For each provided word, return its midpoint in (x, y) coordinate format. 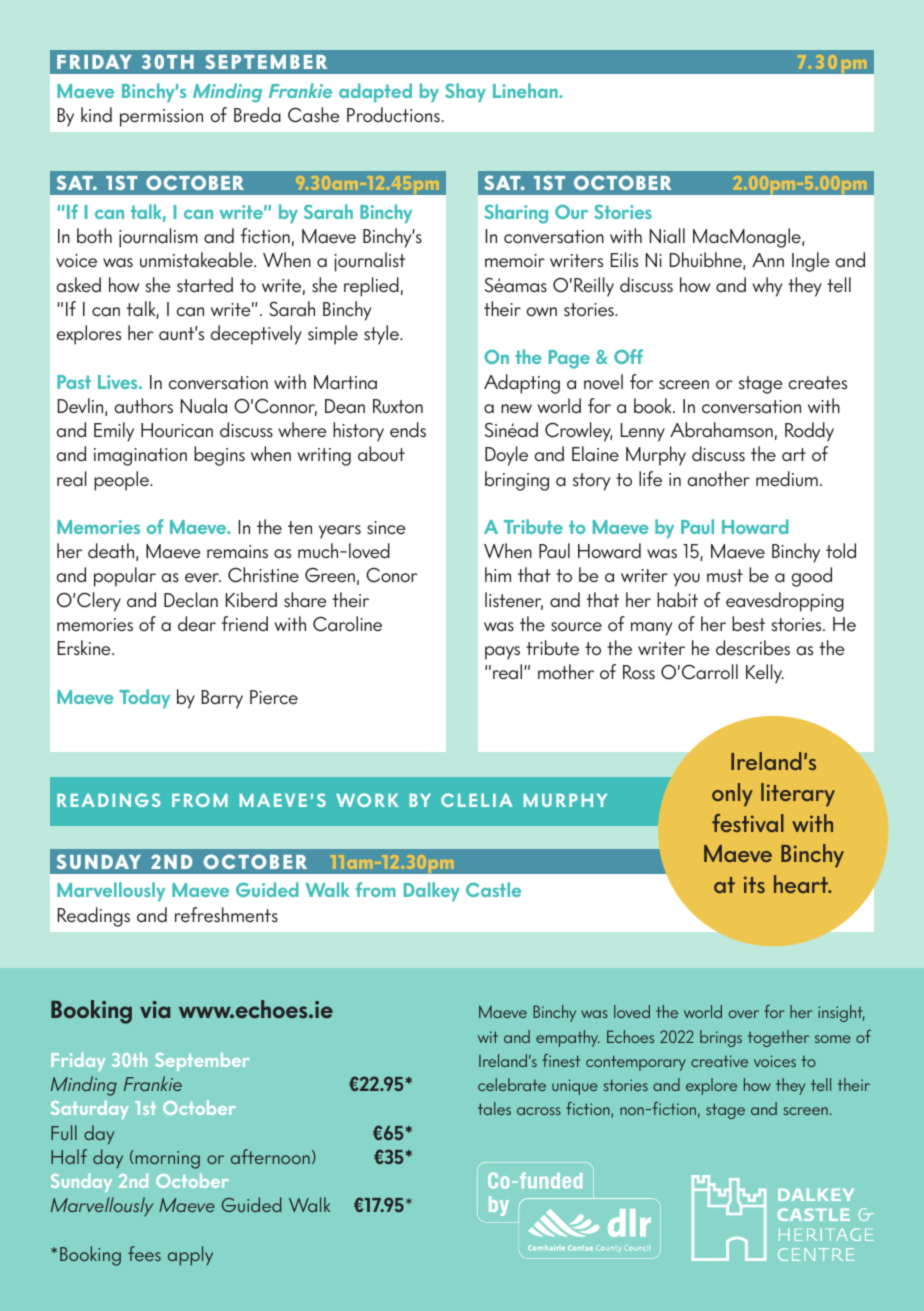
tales (494, 1108)
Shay (465, 92)
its (754, 884)
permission (161, 118)
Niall (667, 236)
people (122, 481)
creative (719, 1061)
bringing (517, 481)
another (718, 479)
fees (144, 1253)
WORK (367, 800)
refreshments (226, 915)
